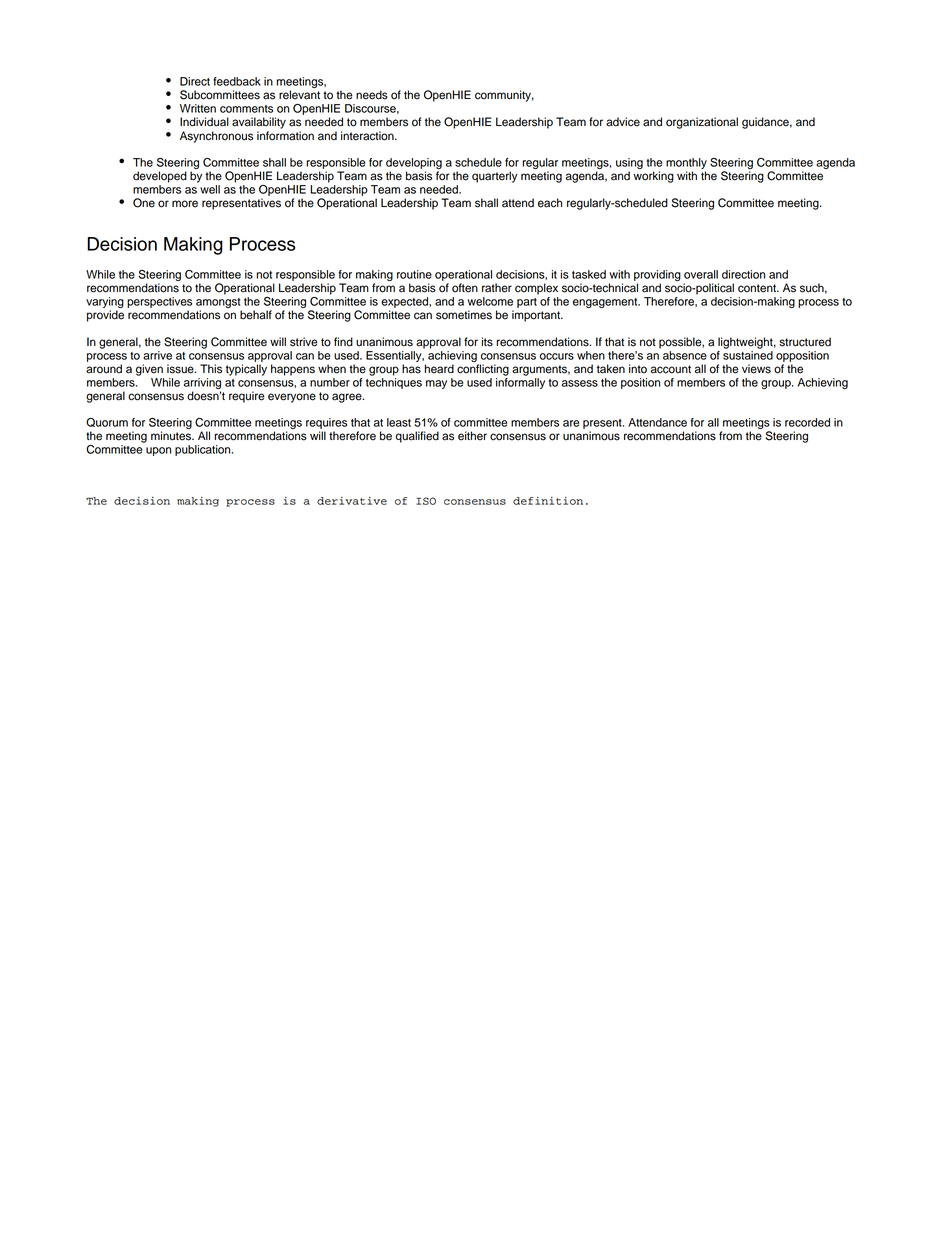 The width and height of the screenshot is (952, 1233). What do you see at coordinates (198, 108) in the screenshot?
I see `Written` at bounding box center [198, 108].
